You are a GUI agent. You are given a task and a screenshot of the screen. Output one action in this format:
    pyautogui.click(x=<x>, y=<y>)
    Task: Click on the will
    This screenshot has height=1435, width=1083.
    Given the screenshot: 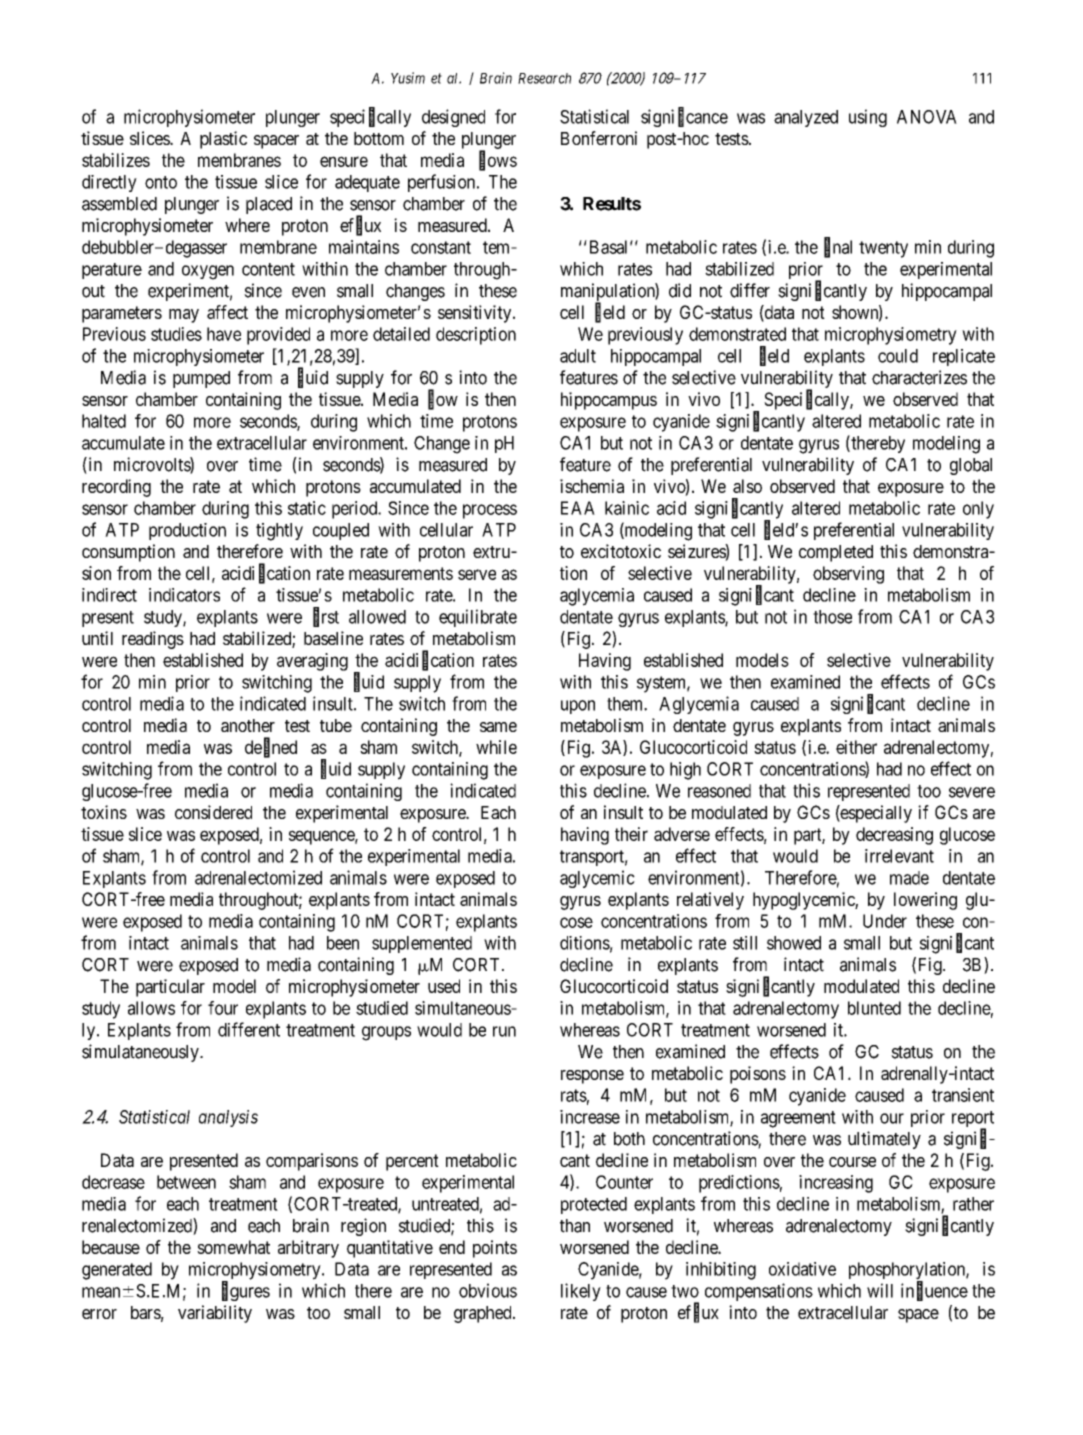 What is the action you would take?
    pyautogui.click(x=880, y=1290)
